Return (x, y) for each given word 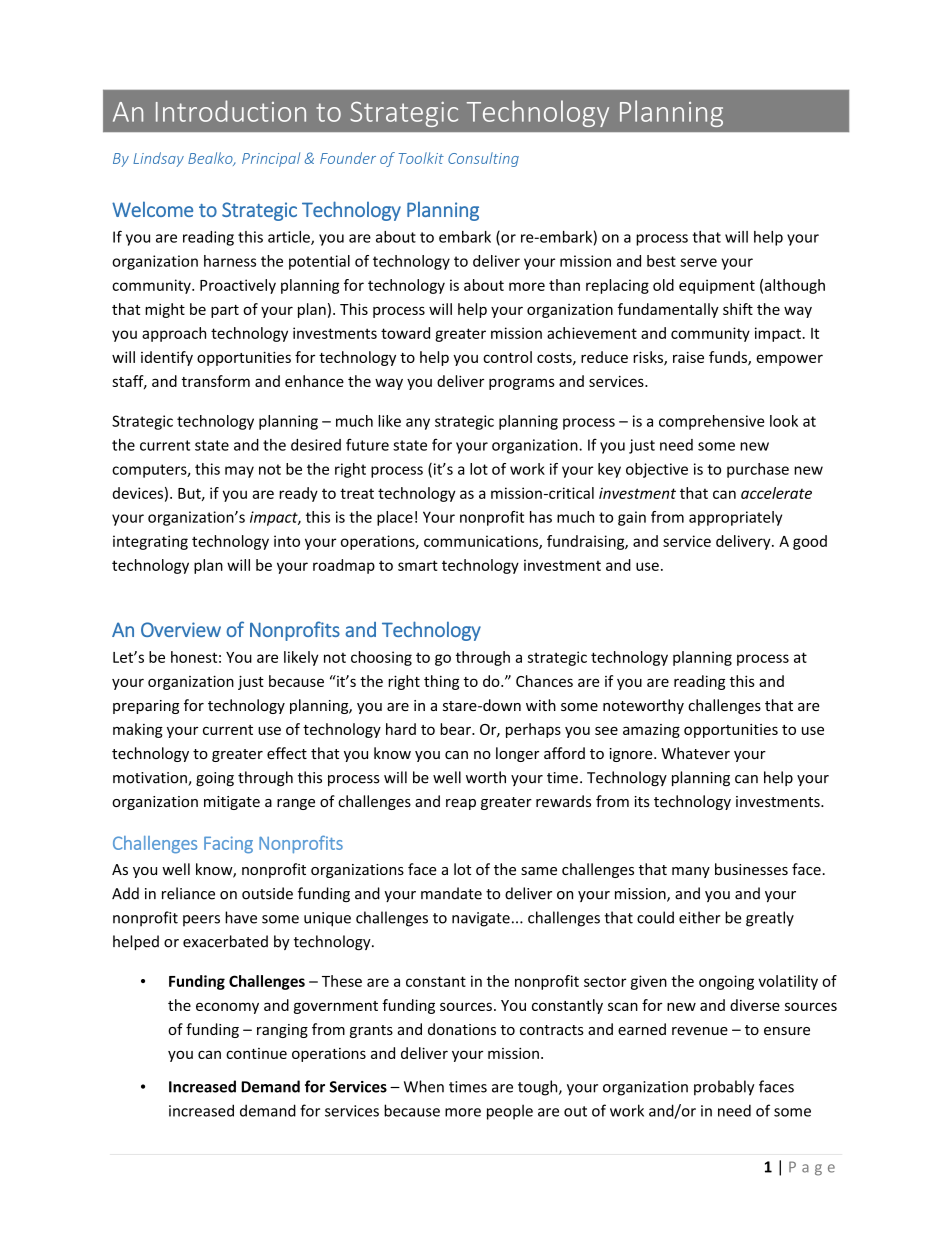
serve (698, 262)
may (239, 472)
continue (256, 1053)
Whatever (695, 753)
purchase (758, 470)
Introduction (231, 111)
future (367, 444)
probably (724, 1088)
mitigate (232, 803)
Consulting (483, 159)
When (424, 1086)
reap (461, 804)
